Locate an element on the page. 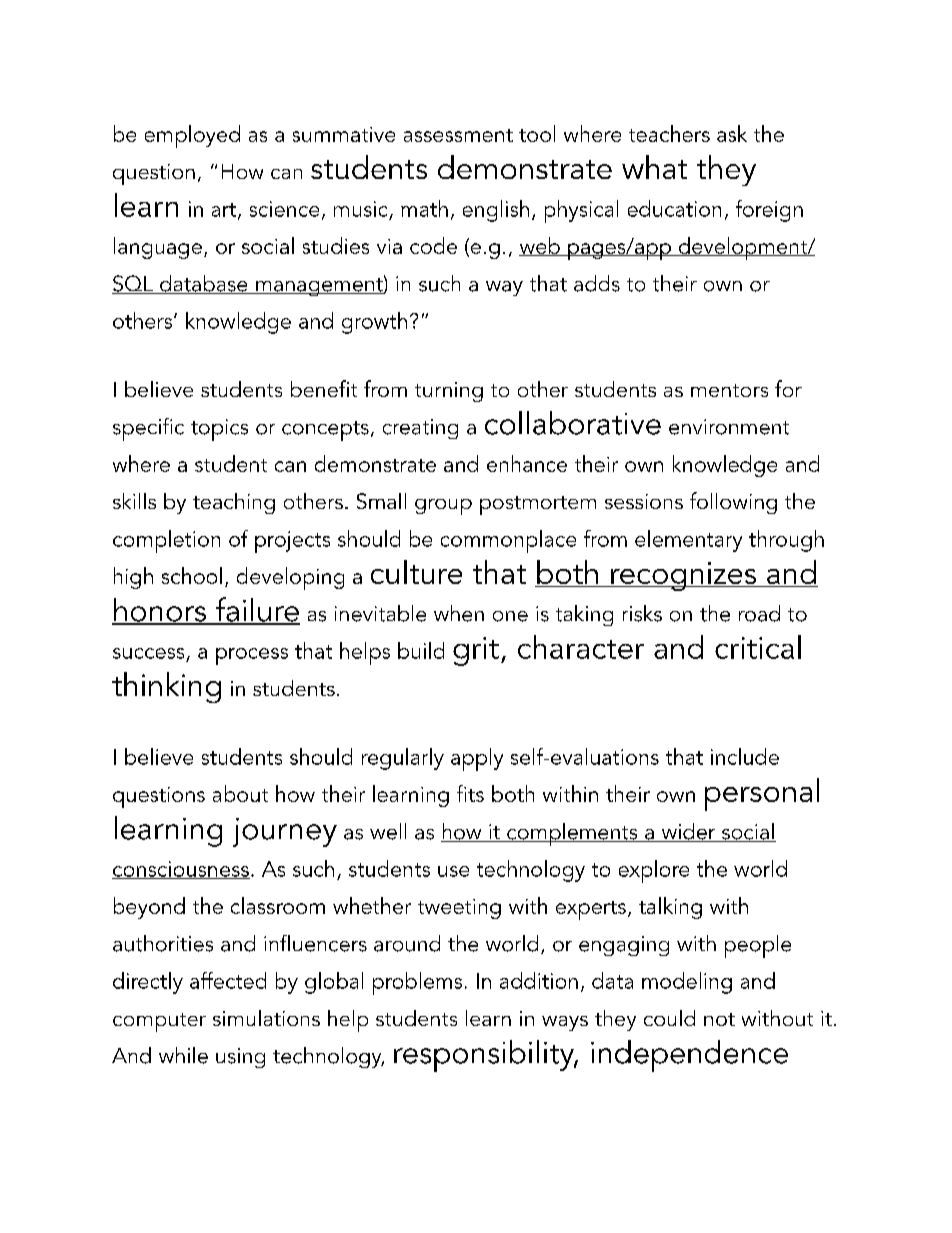  turning is located at coordinates (449, 392).
